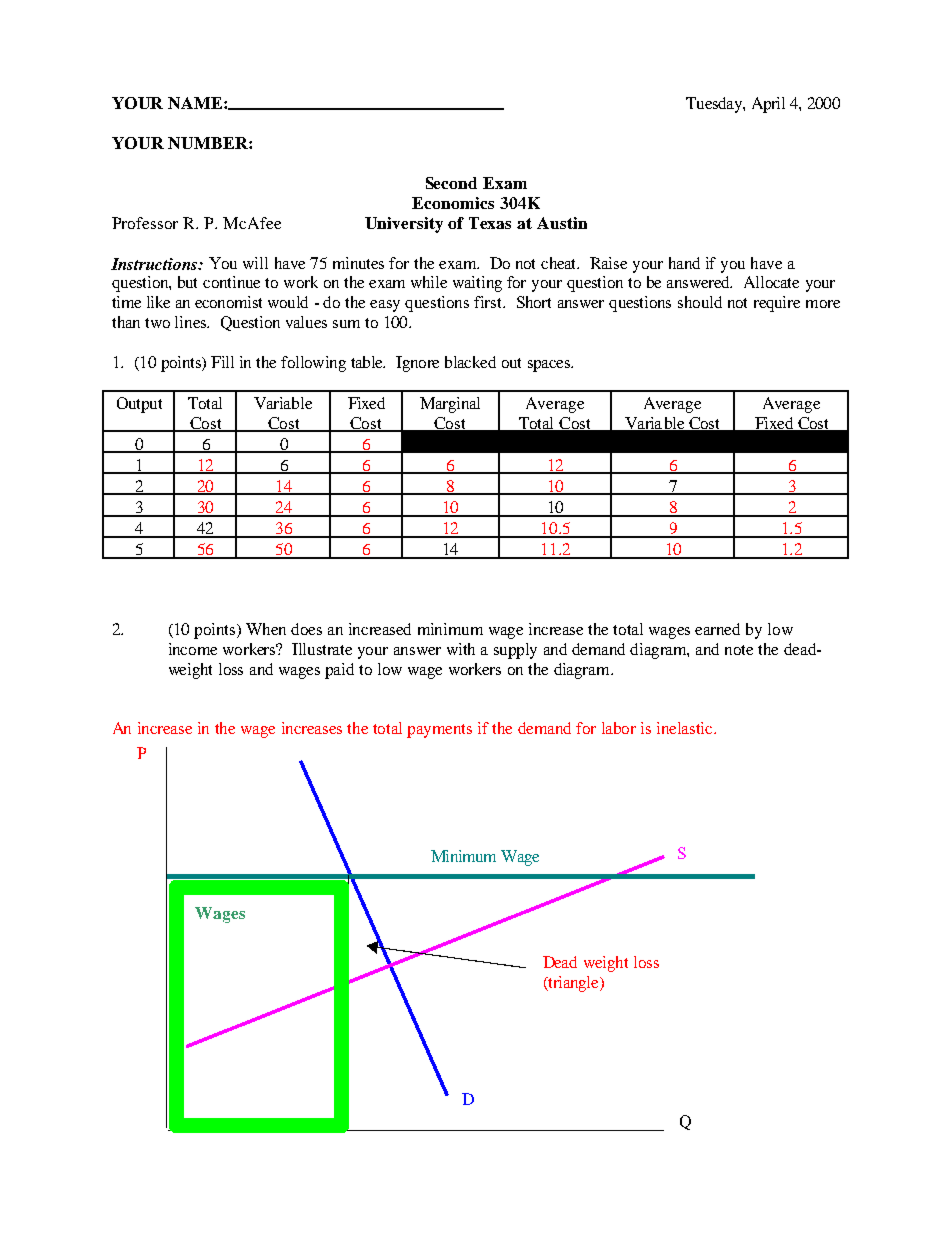  I want to click on NUMBER, so click(209, 143).
